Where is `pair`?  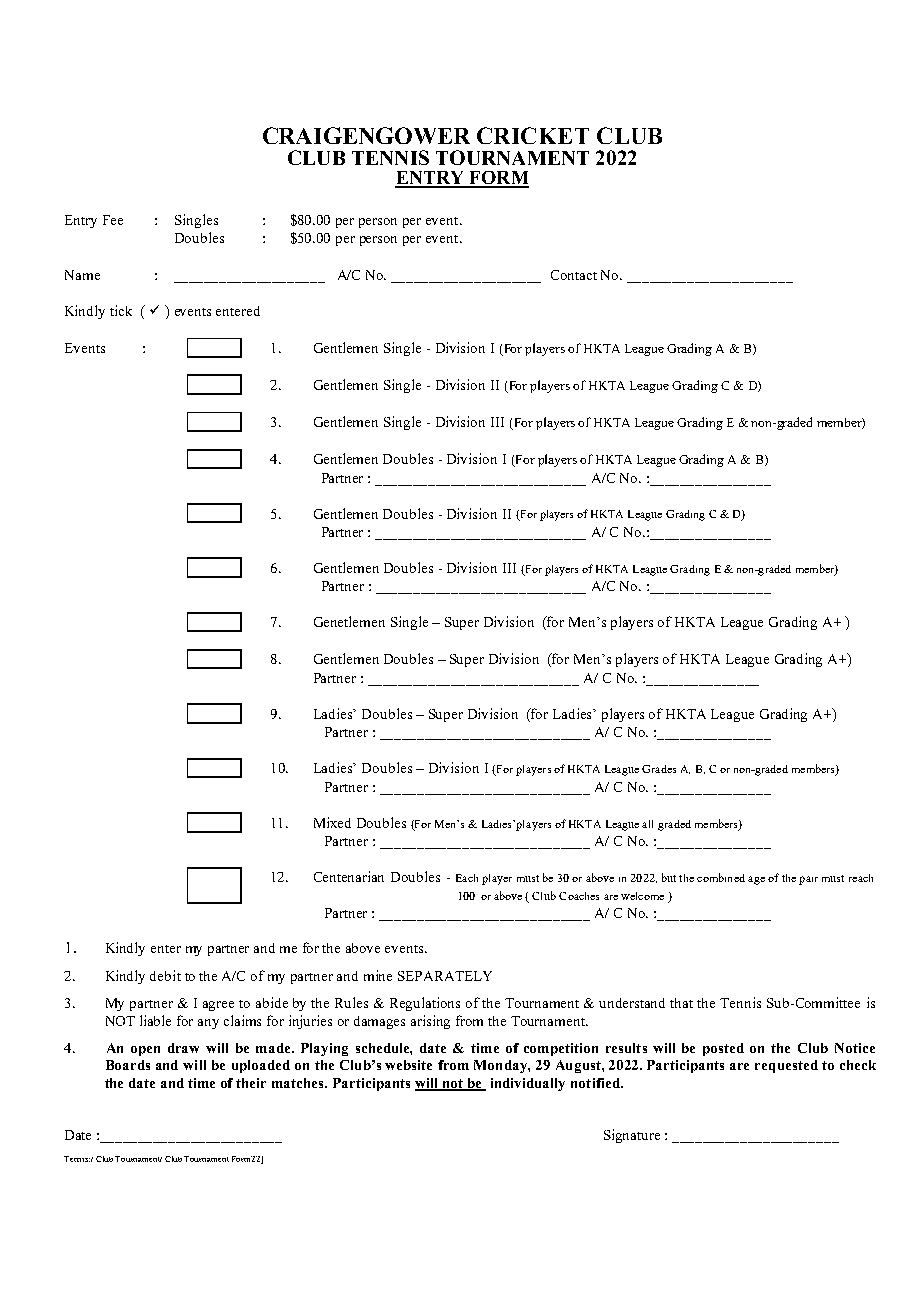
pair is located at coordinates (808, 880).
